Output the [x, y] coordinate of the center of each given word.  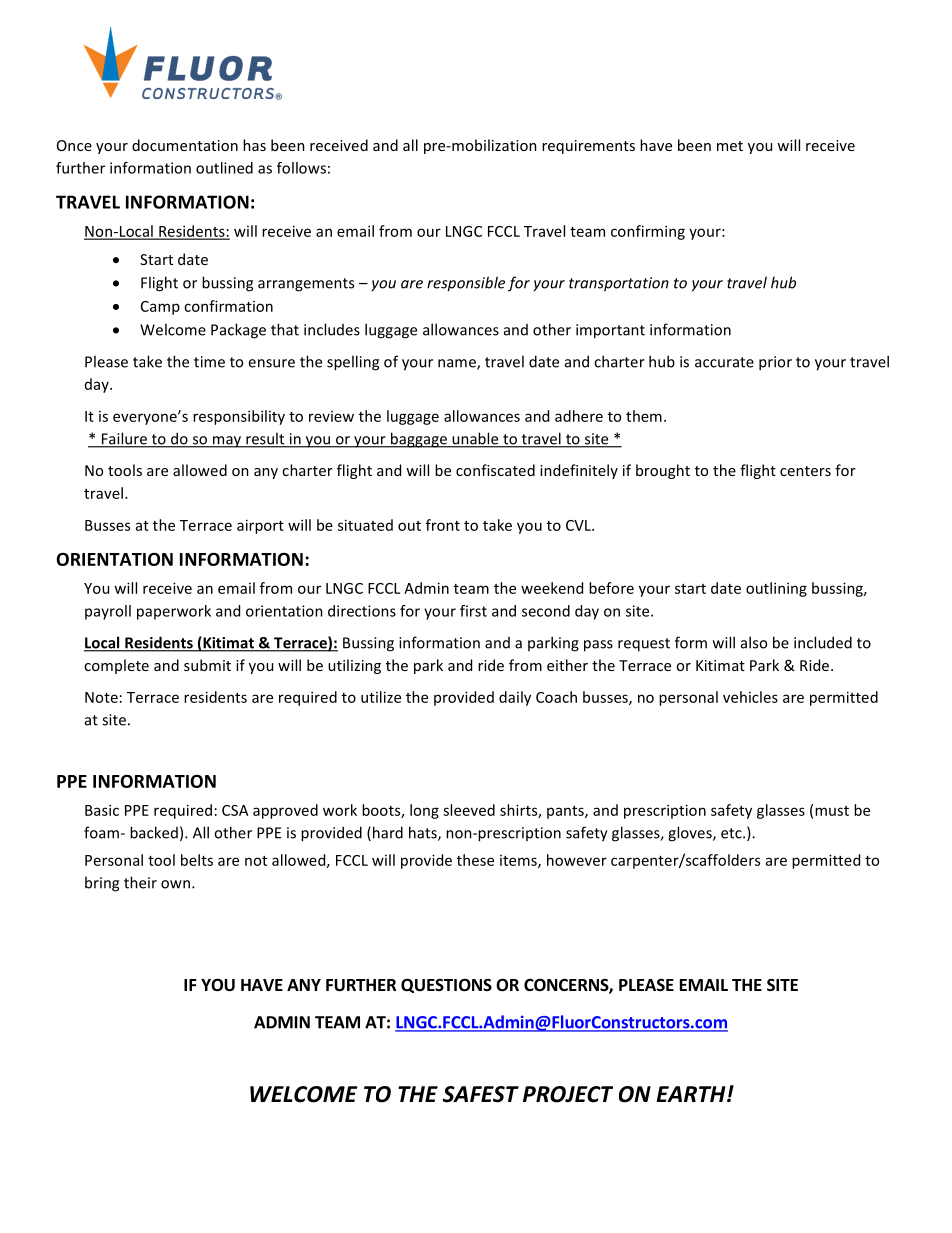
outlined [224, 168]
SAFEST [480, 1094]
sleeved [469, 810]
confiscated [495, 470]
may [227, 442]
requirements [588, 147]
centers [805, 471]
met [730, 146]
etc [732, 833]
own [175, 884]
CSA [235, 810]
